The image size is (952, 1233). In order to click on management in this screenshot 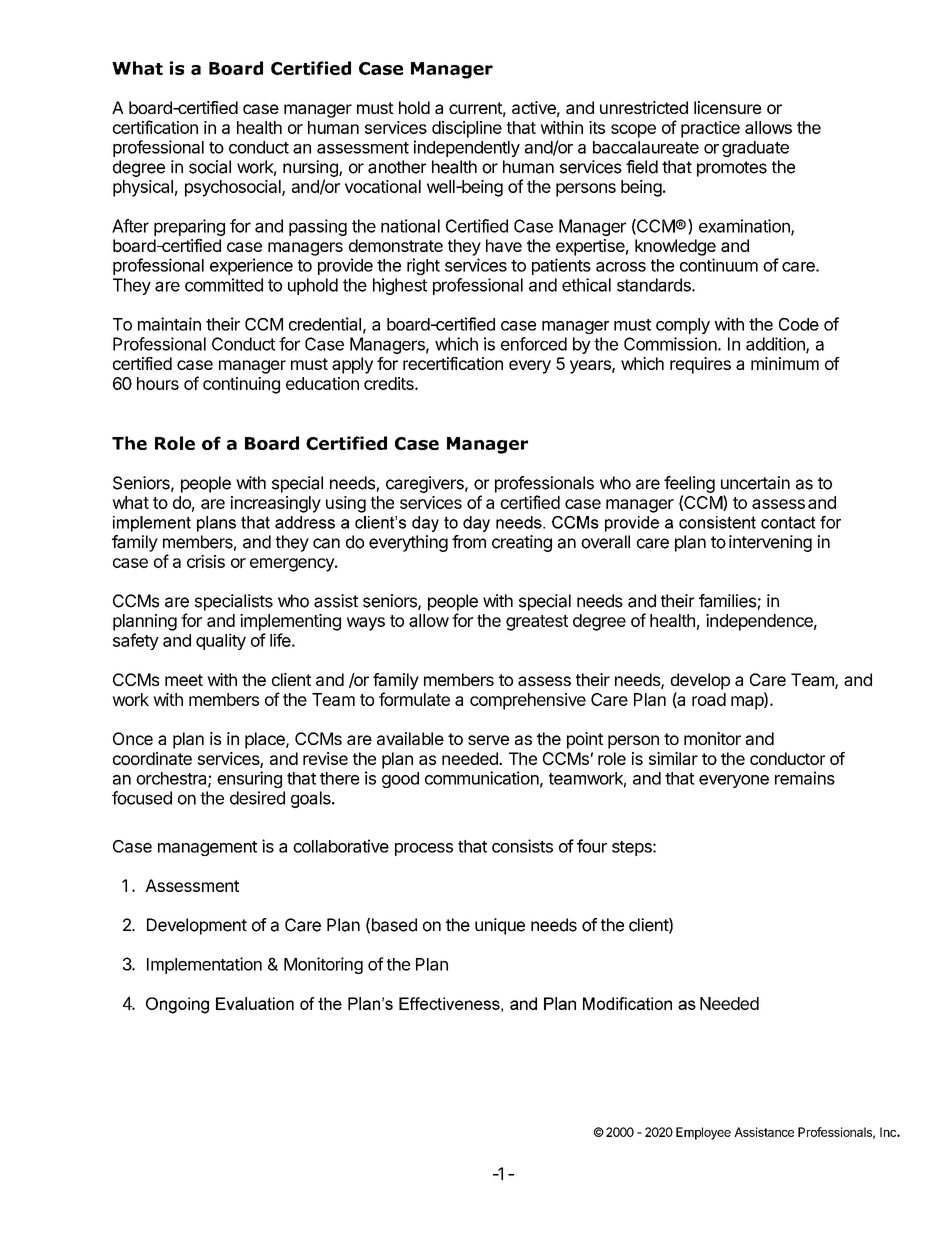, I will do `click(207, 848)`.
